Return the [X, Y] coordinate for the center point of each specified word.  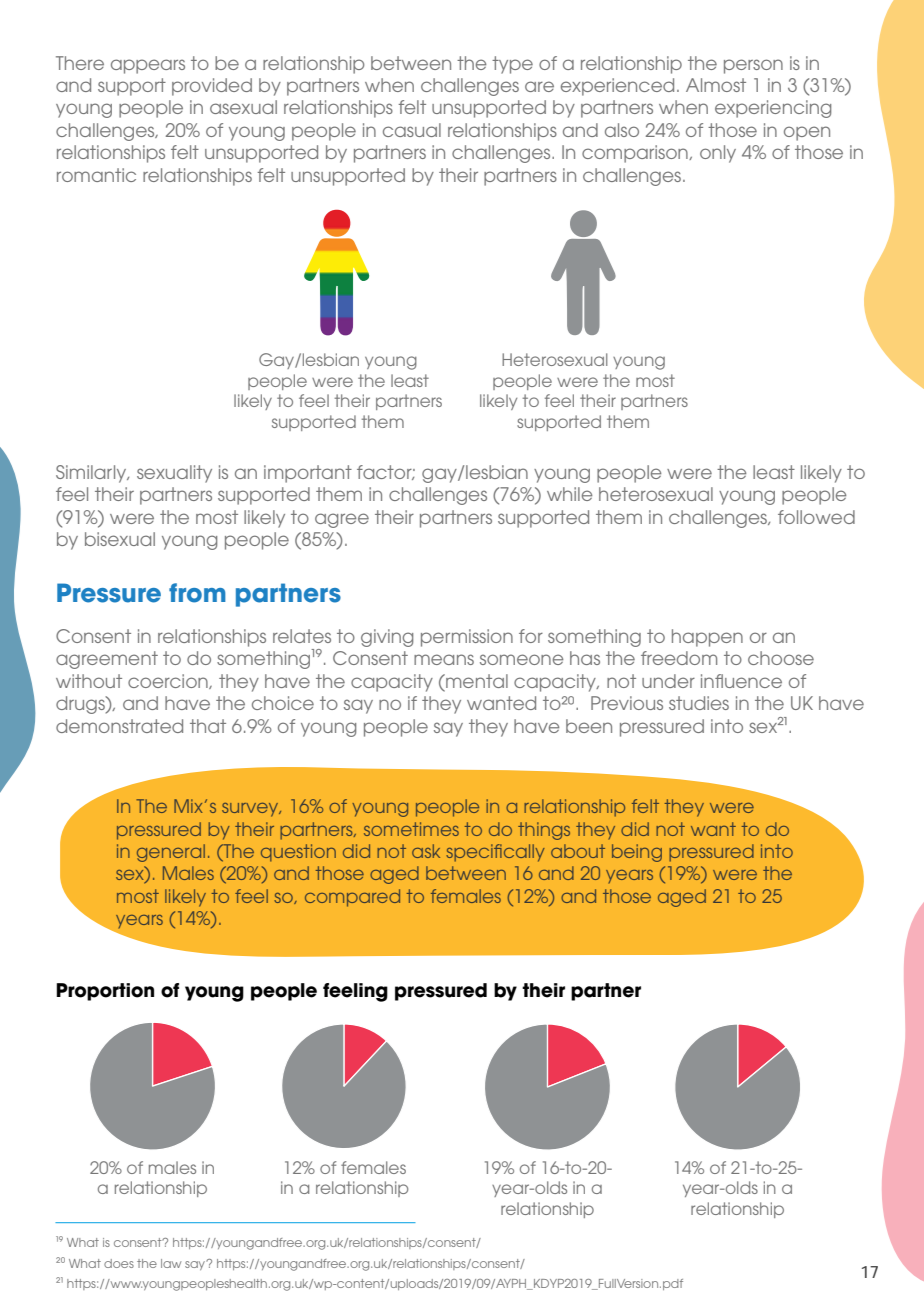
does [119, 1263]
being [637, 853]
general [171, 853]
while [569, 494]
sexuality [174, 474]
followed [816, 517]
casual [412, 130]
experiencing [773, 109]
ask [426, 851]
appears [148, 66]
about [578, 851]
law [171, 1263]
